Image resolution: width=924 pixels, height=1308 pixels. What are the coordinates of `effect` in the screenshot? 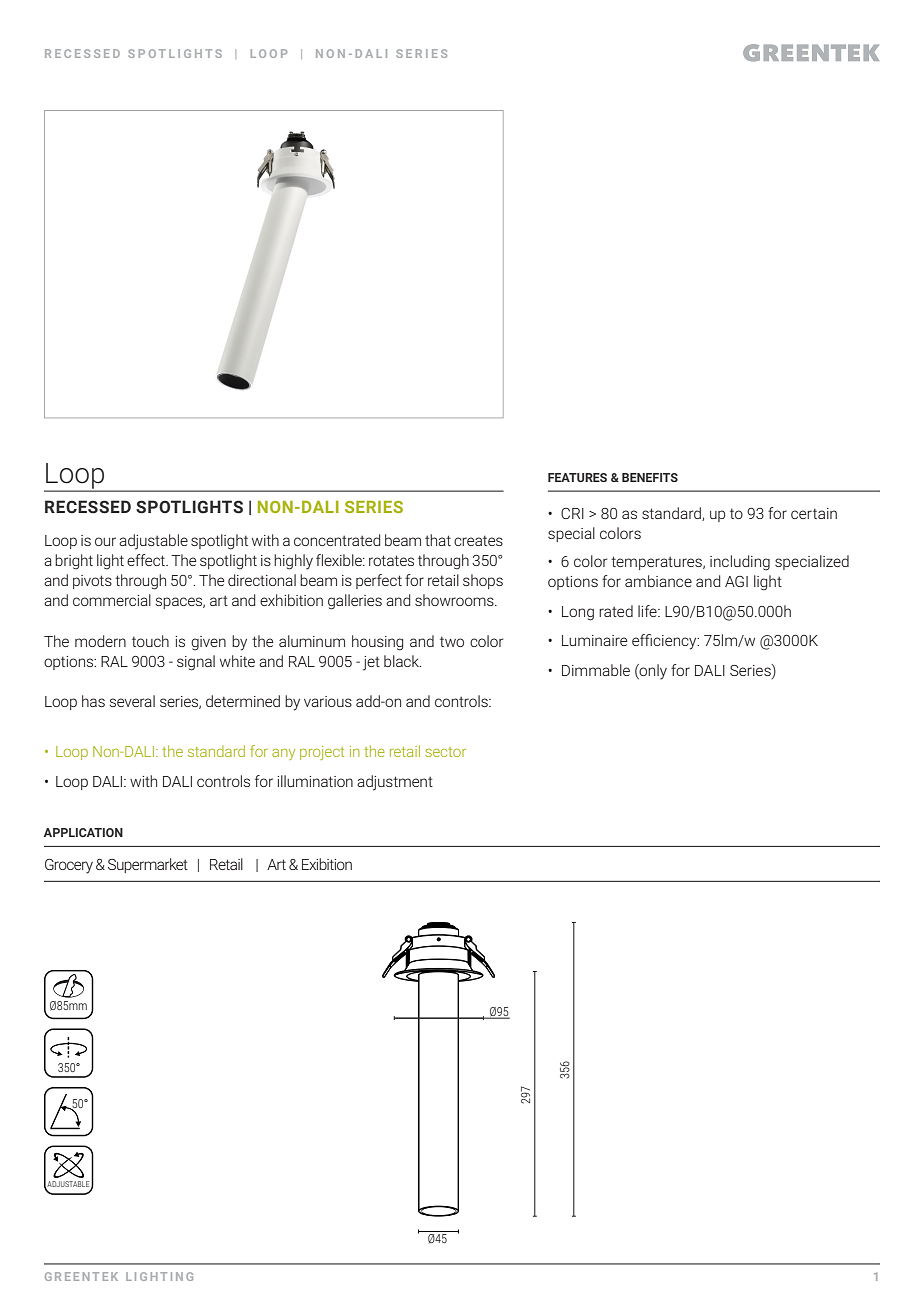 It's located at (147, 560).
